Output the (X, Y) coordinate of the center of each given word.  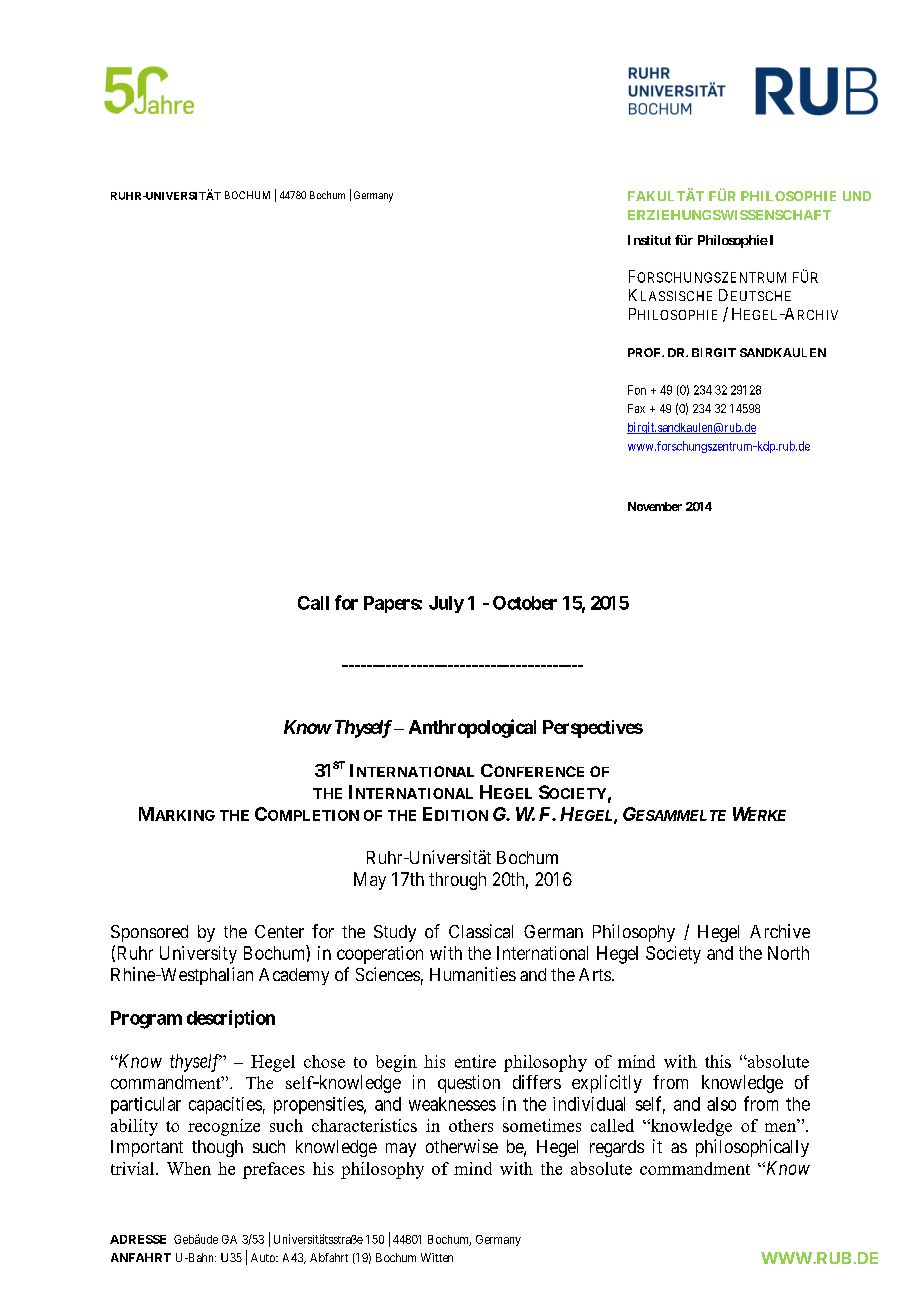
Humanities (473, 974)
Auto (264, 1257)
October (525, 603)
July (446, 604)
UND (857, 196)
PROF (645, 352)
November (655, 506)
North (788, 953)
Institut (649, 240)
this (718, 1061)
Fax (636, 408)
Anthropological (472, 728)
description (231, 1019)
